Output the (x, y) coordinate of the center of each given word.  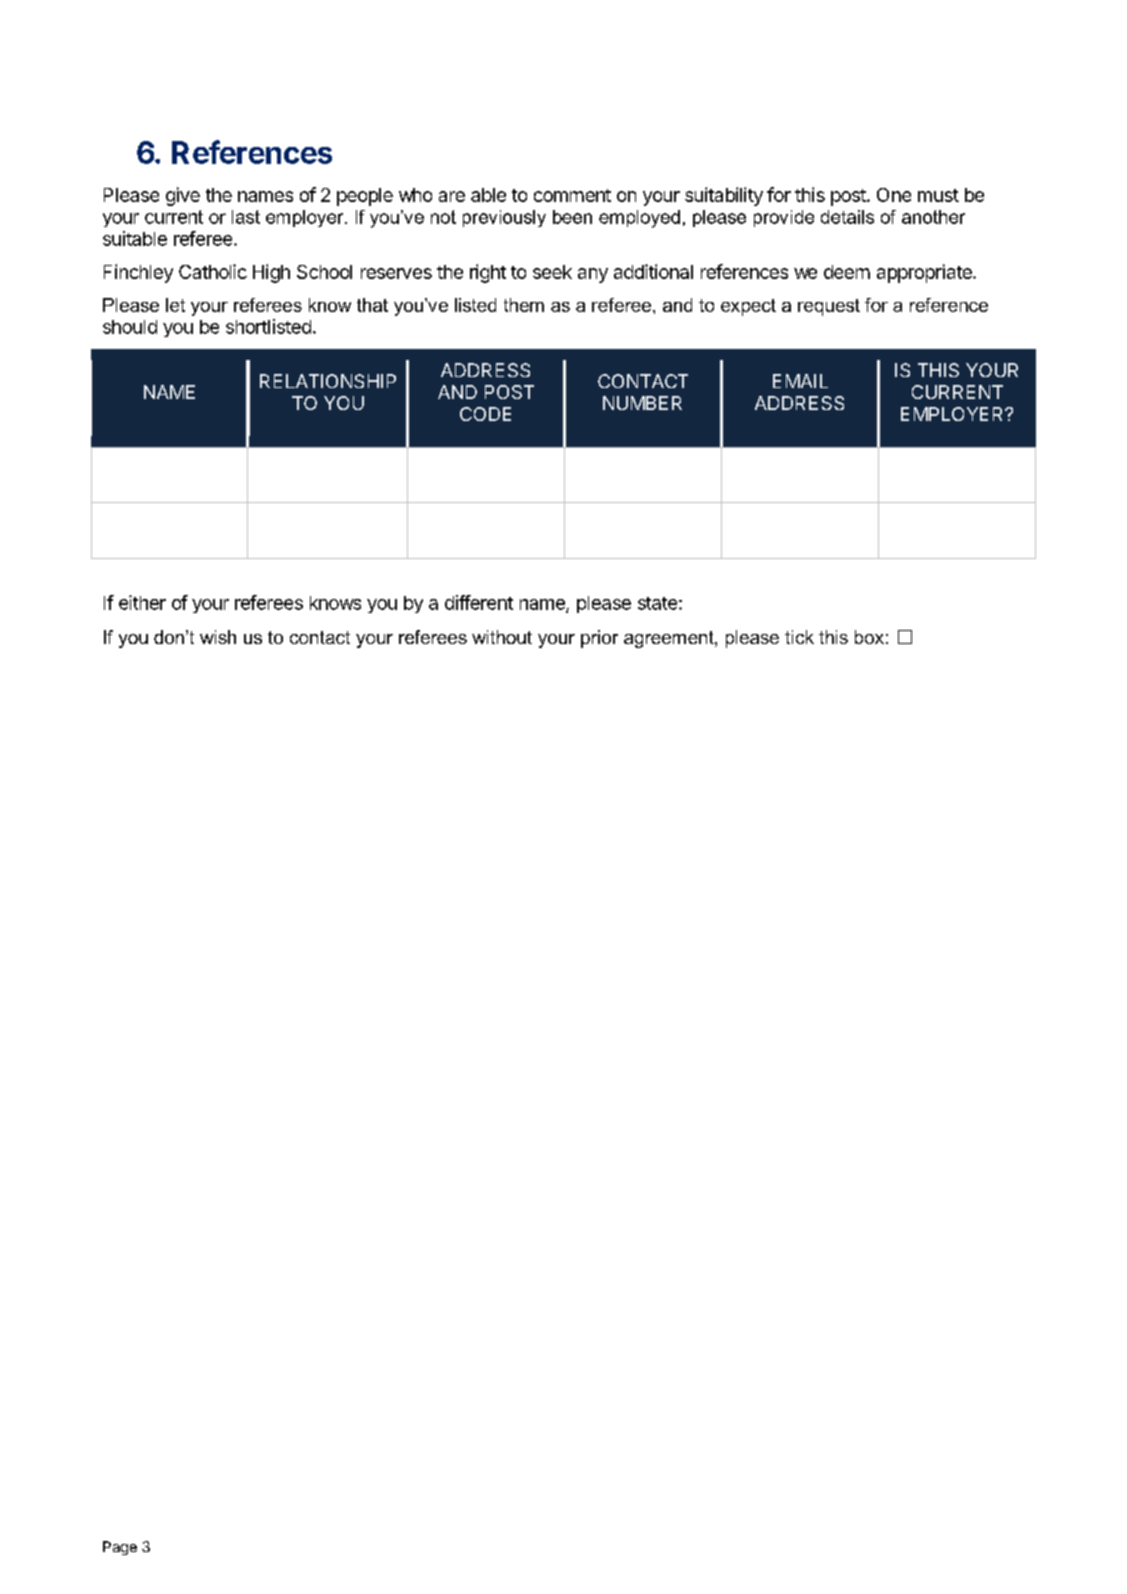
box (869, 637)
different (479, 602)
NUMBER (642, 403)
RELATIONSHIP (328, 381)
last (246, 217)
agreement (670, 639)
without (502, 637)
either (142, 602)
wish (218, 637)
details (847, 217)
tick (799, 637)
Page (120, 1548)
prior (599, 639)
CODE (485, 414)
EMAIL (800, 381)
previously (504, 218)
